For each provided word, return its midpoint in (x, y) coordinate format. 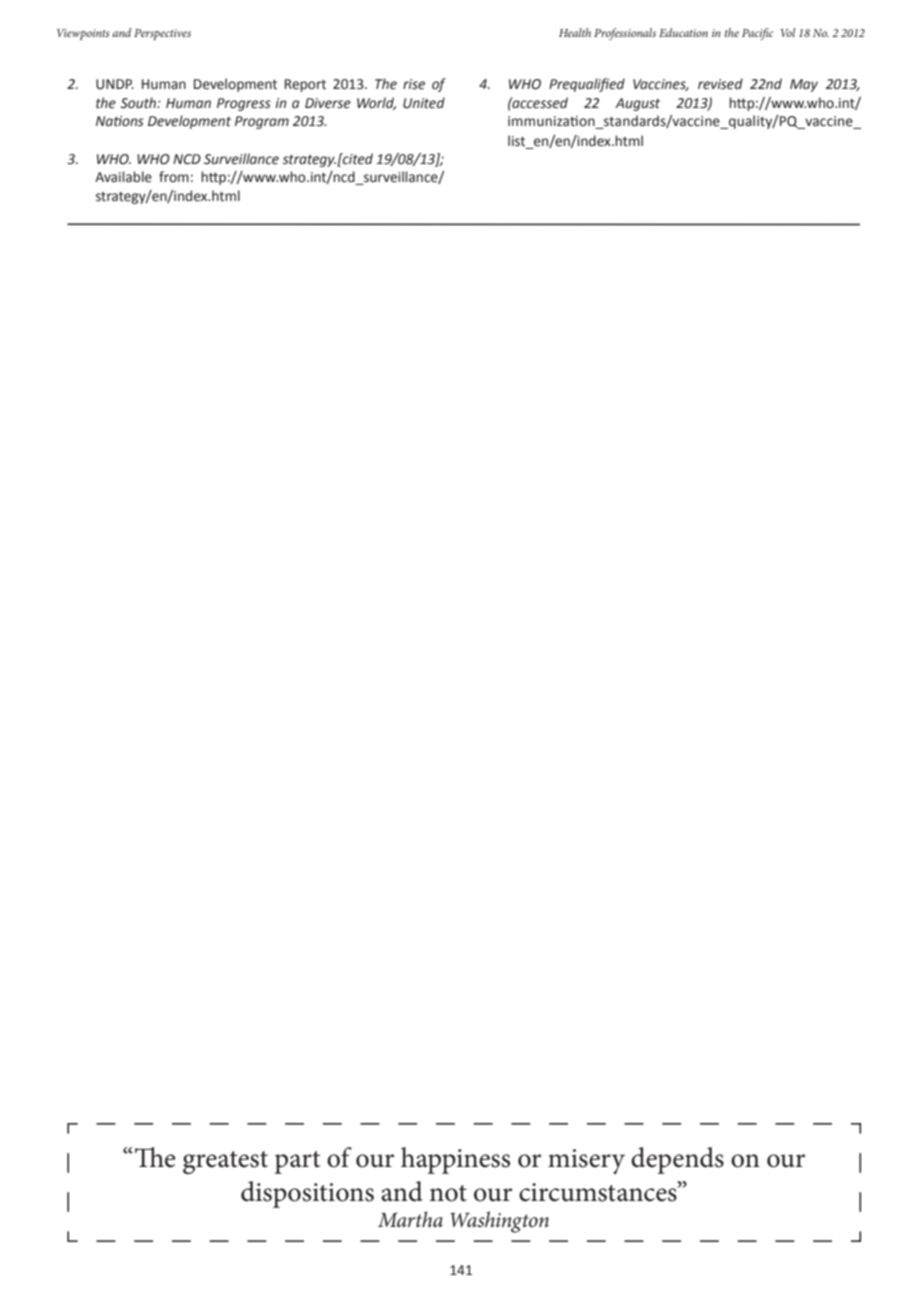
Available (123, 177)
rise (414, 84)
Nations (120, 121)
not (448, 1193)
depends (677, 1160)
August (637, 104)
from (174, 177)
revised (720, 84)
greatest (225, 1162)
